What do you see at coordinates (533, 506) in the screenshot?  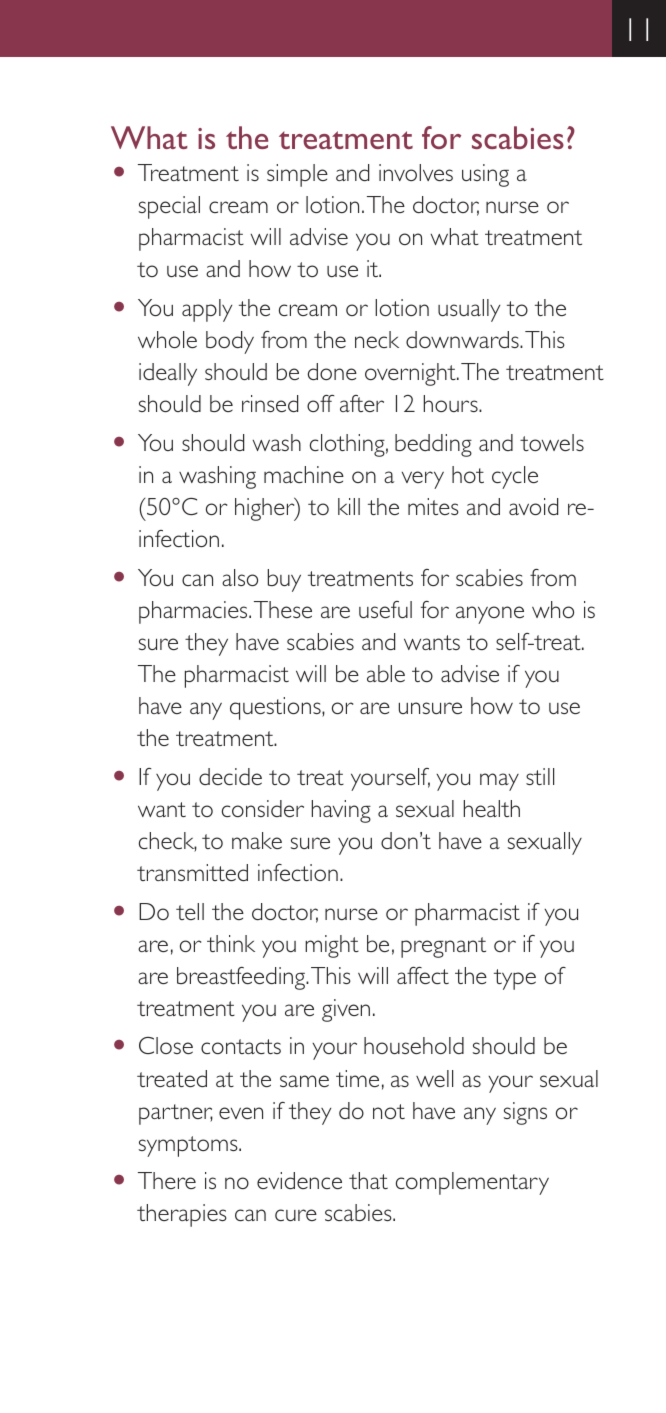 I see `avoid` at bounding box center [533, 506].
